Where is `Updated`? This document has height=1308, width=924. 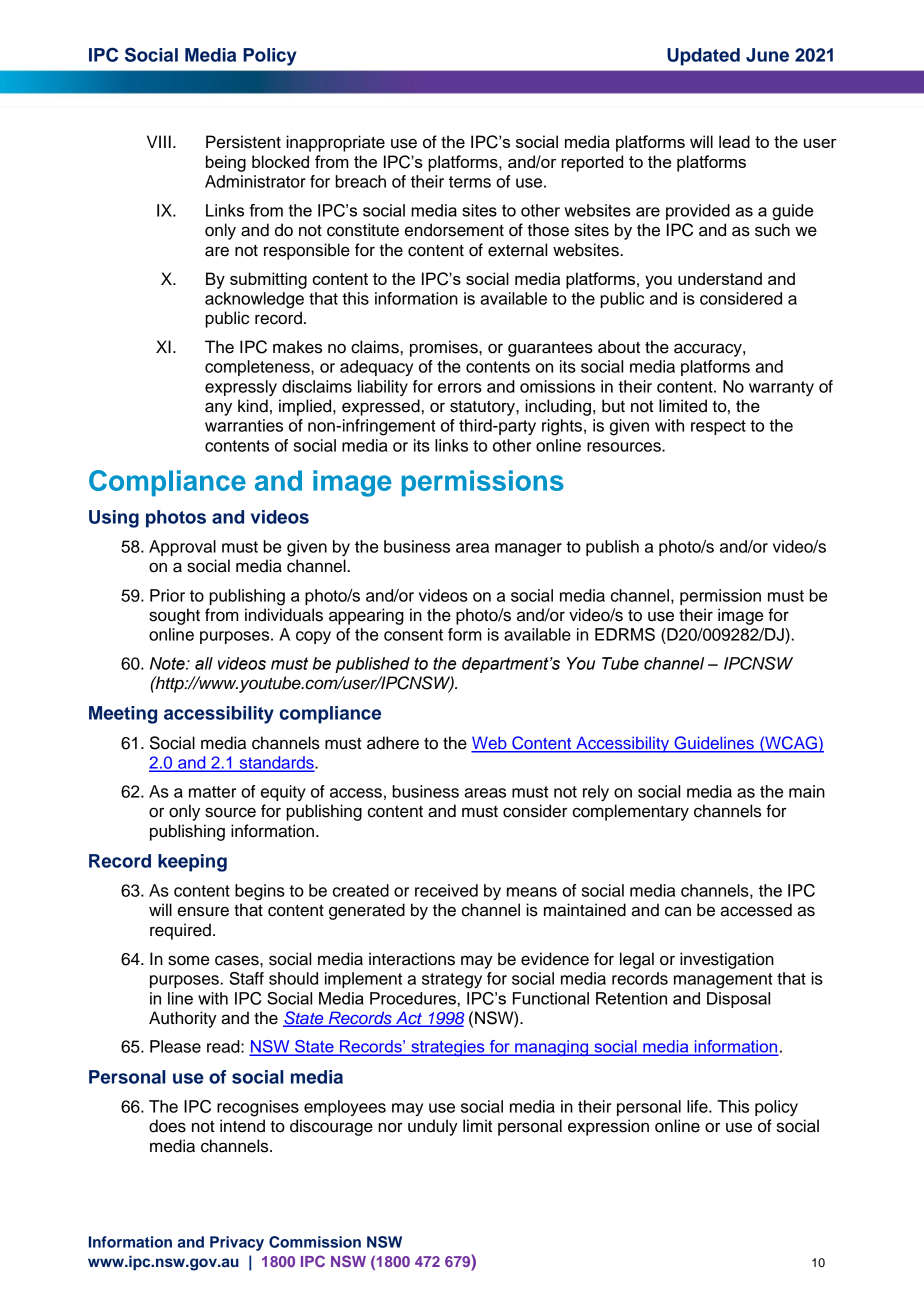 Updated is located at coordinates (703, 57).
